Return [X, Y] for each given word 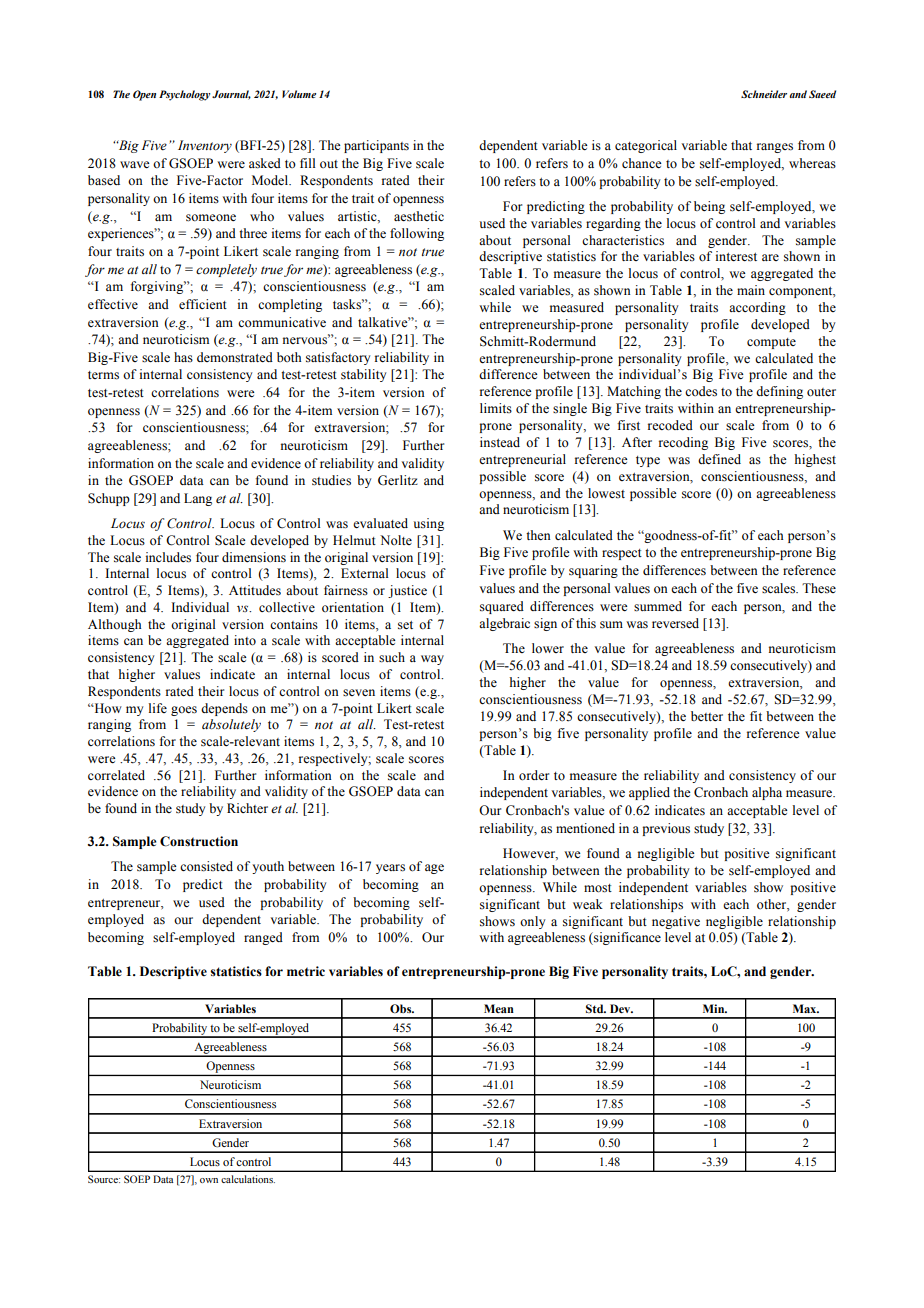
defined [719, 459]
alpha [767, 793]
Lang [198, 499]
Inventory [205, 146]
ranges [775, 148]
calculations [248, 1179]
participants [376, 146]
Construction [199, 841]
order [534, 775]
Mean [499, 1008]
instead [500, 442]
